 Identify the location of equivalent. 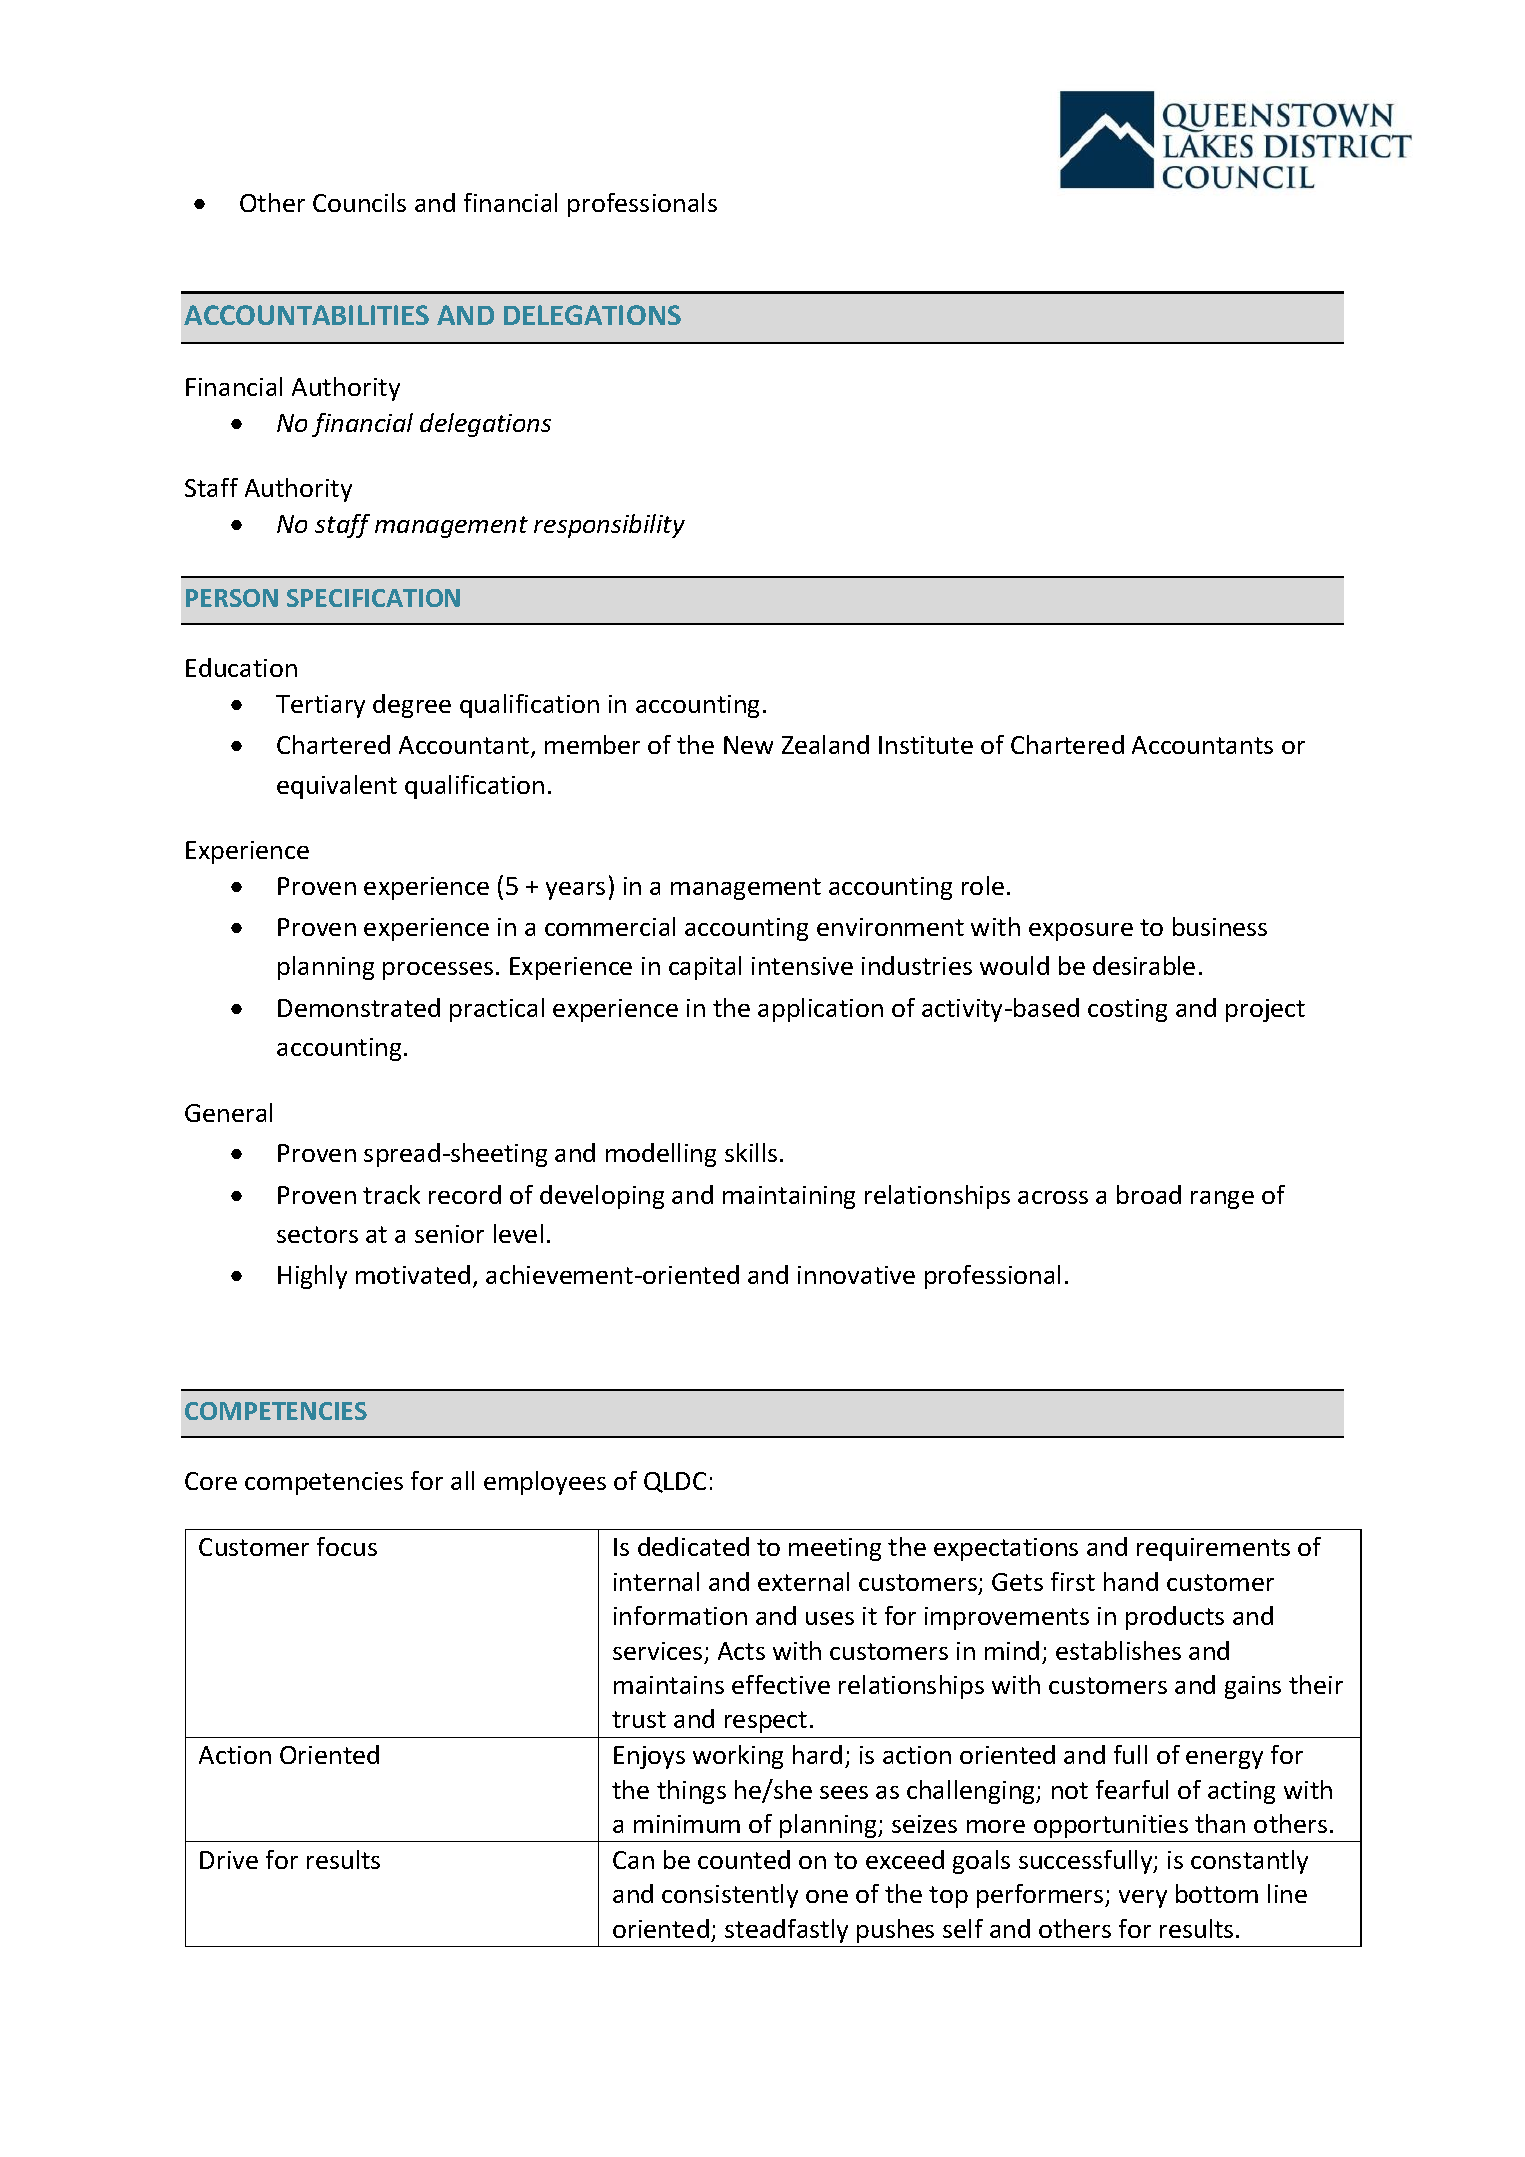
(337, 787).
